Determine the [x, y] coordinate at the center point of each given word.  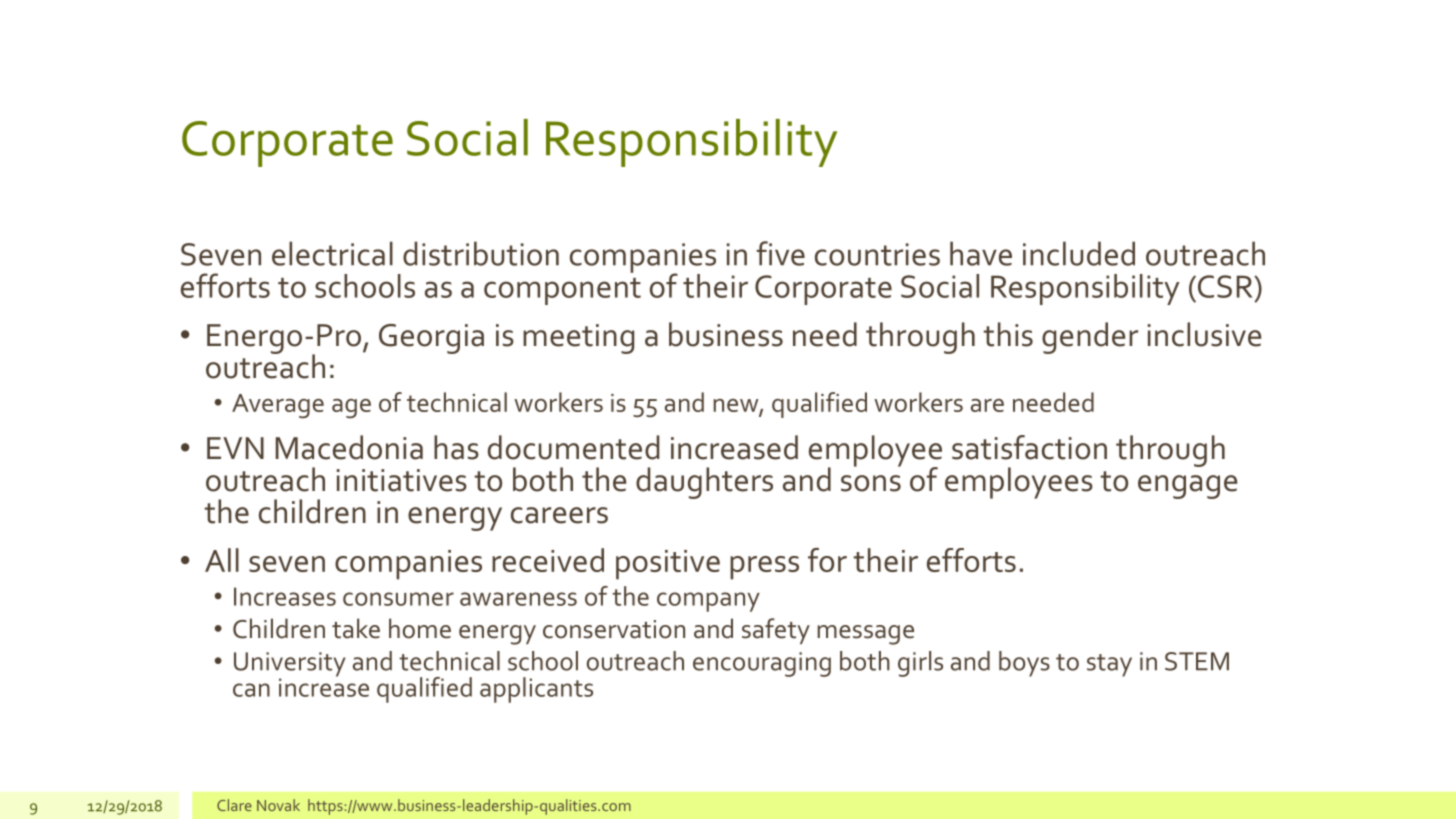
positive [668, 565]
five [780, 253]
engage [1187, 487]
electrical [332, 253]
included [1079, 253]
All [222, 560]
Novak [278, 805]
